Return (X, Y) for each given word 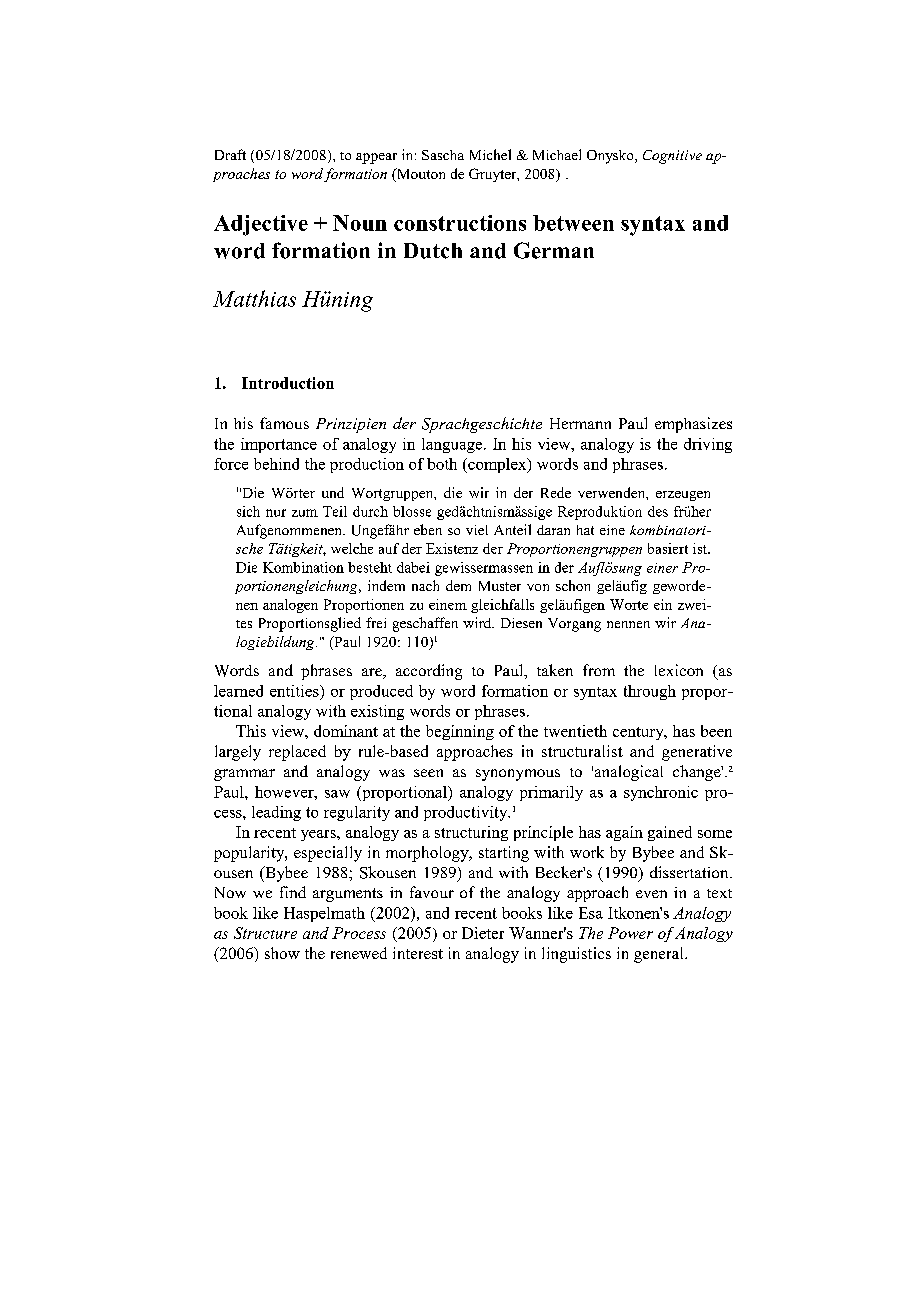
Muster (500, 586)
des (658, 511)
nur (276, 513)
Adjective (261, 225)
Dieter (483, 933)
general (660, 955)
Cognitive (672, 157)
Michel (490, 154)
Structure (265, 933)
